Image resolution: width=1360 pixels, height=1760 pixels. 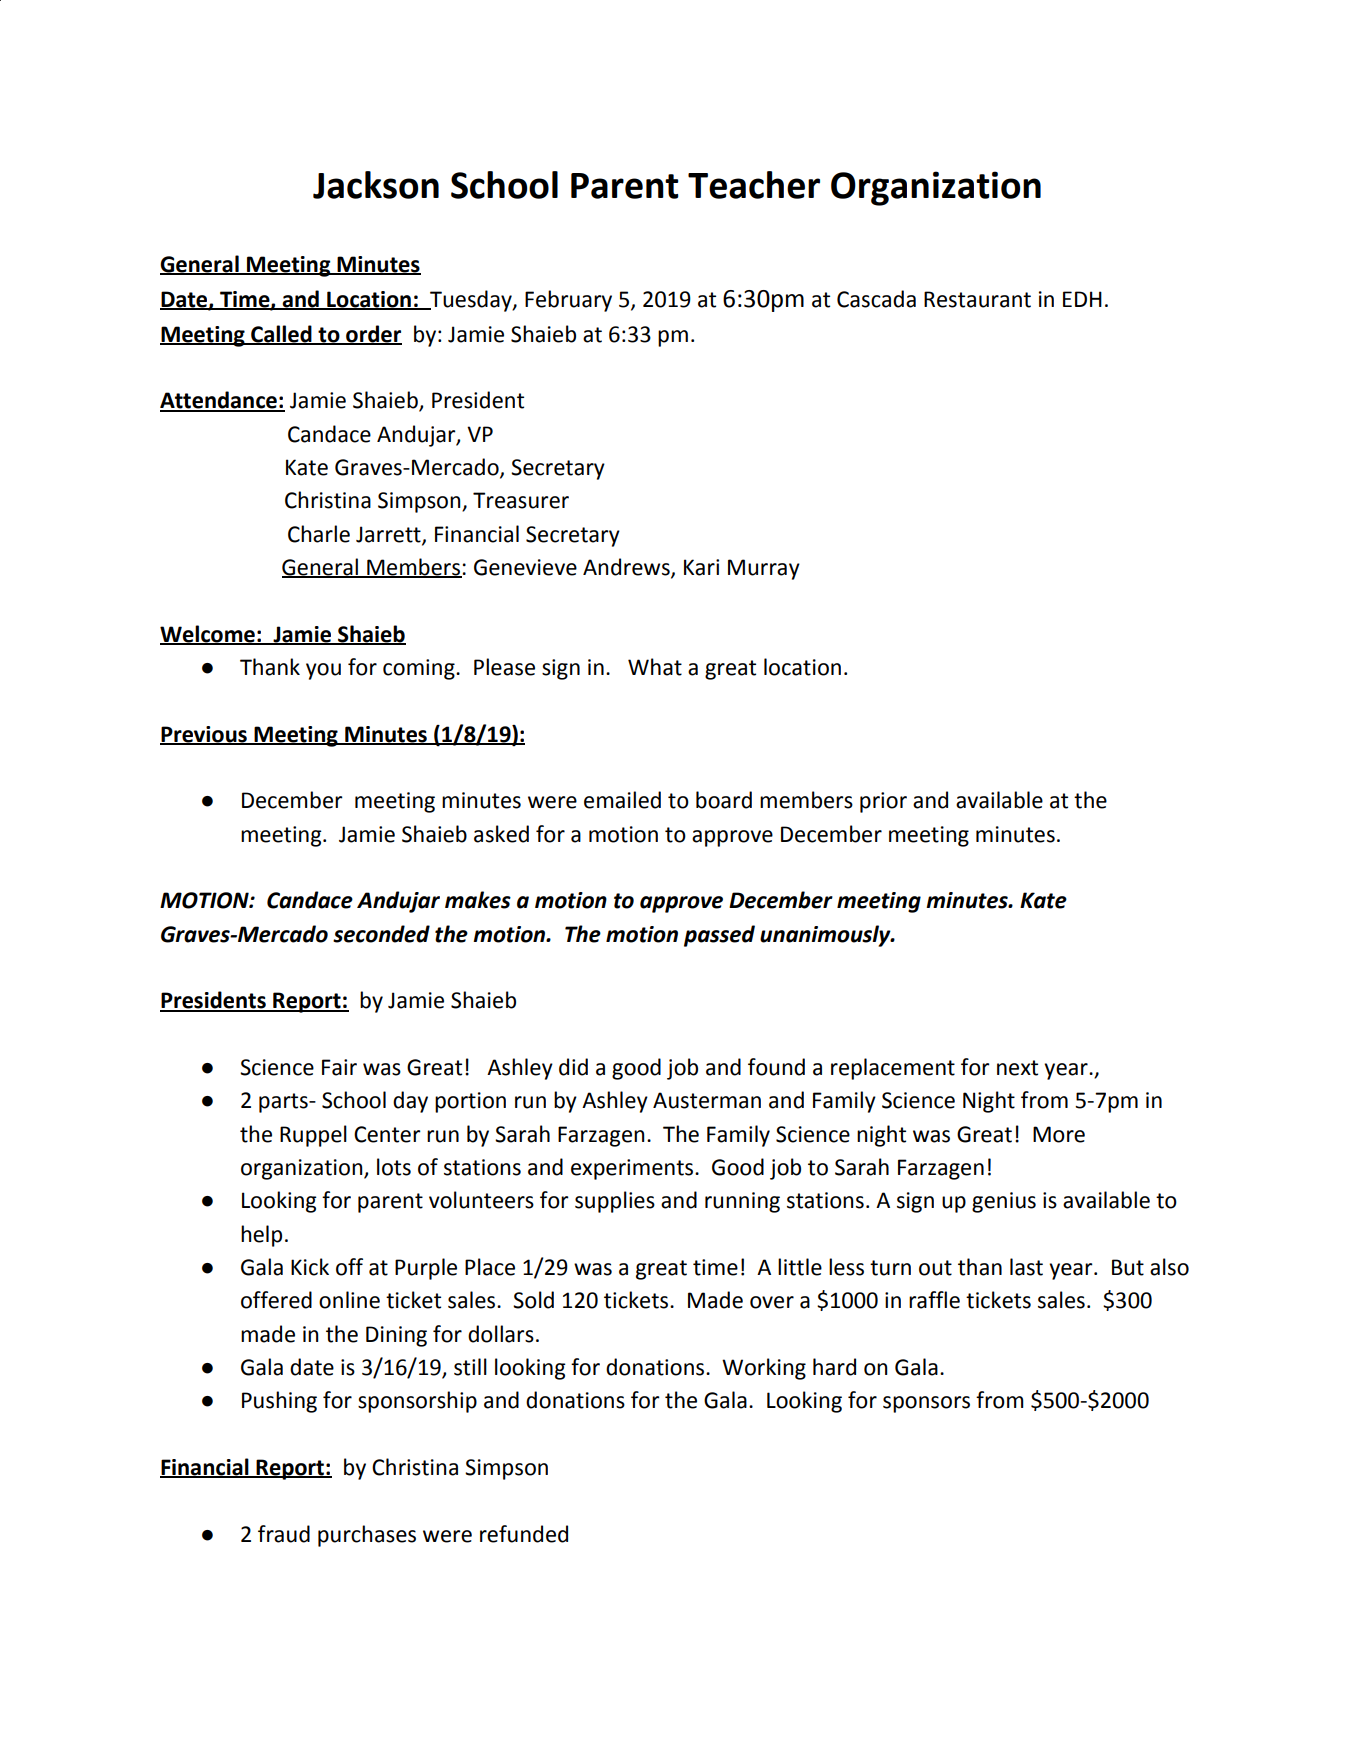 I want to click on EDH, so click(x=1082, y=299).
